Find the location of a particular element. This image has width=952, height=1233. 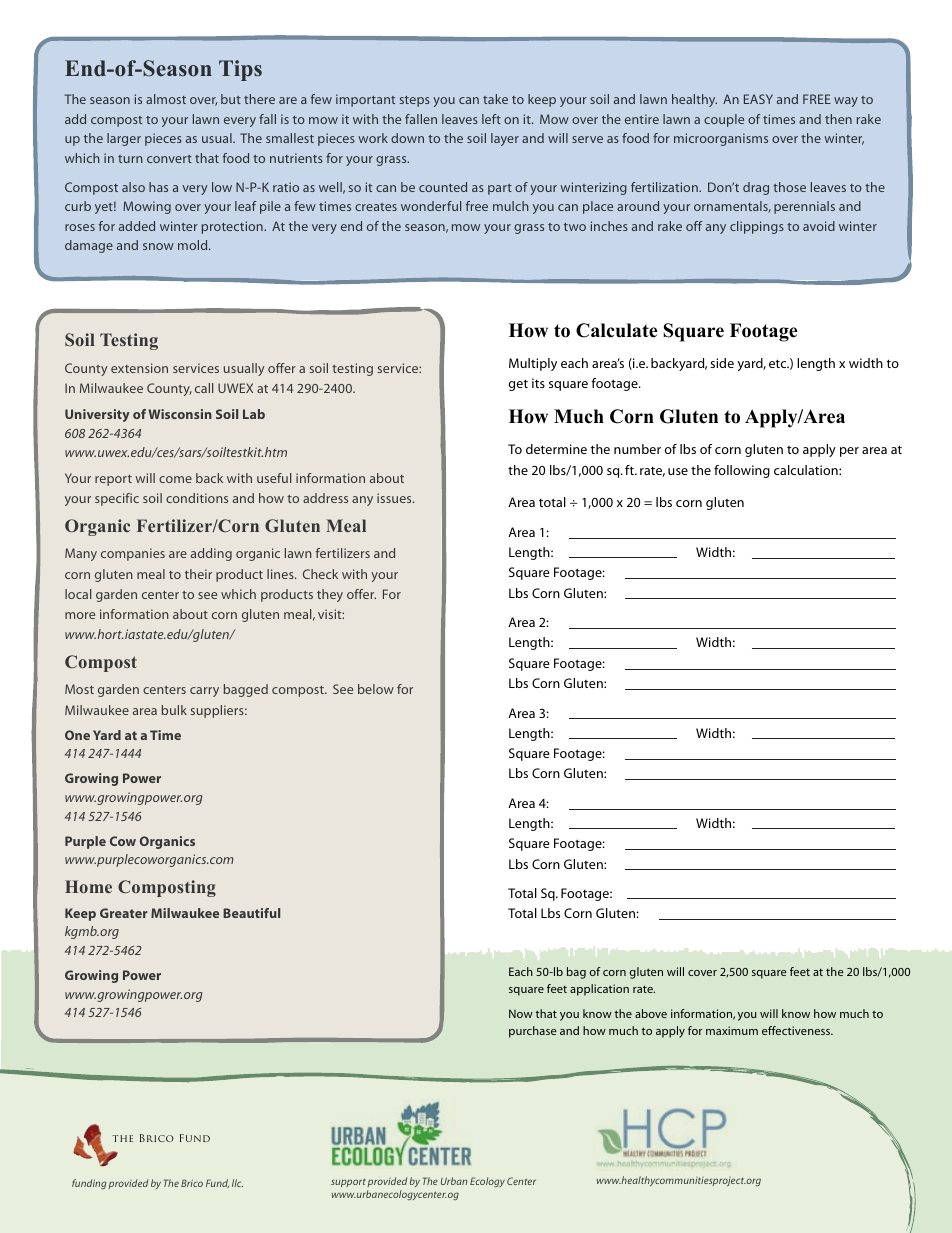

etc is located at coordinates (779, 363).
